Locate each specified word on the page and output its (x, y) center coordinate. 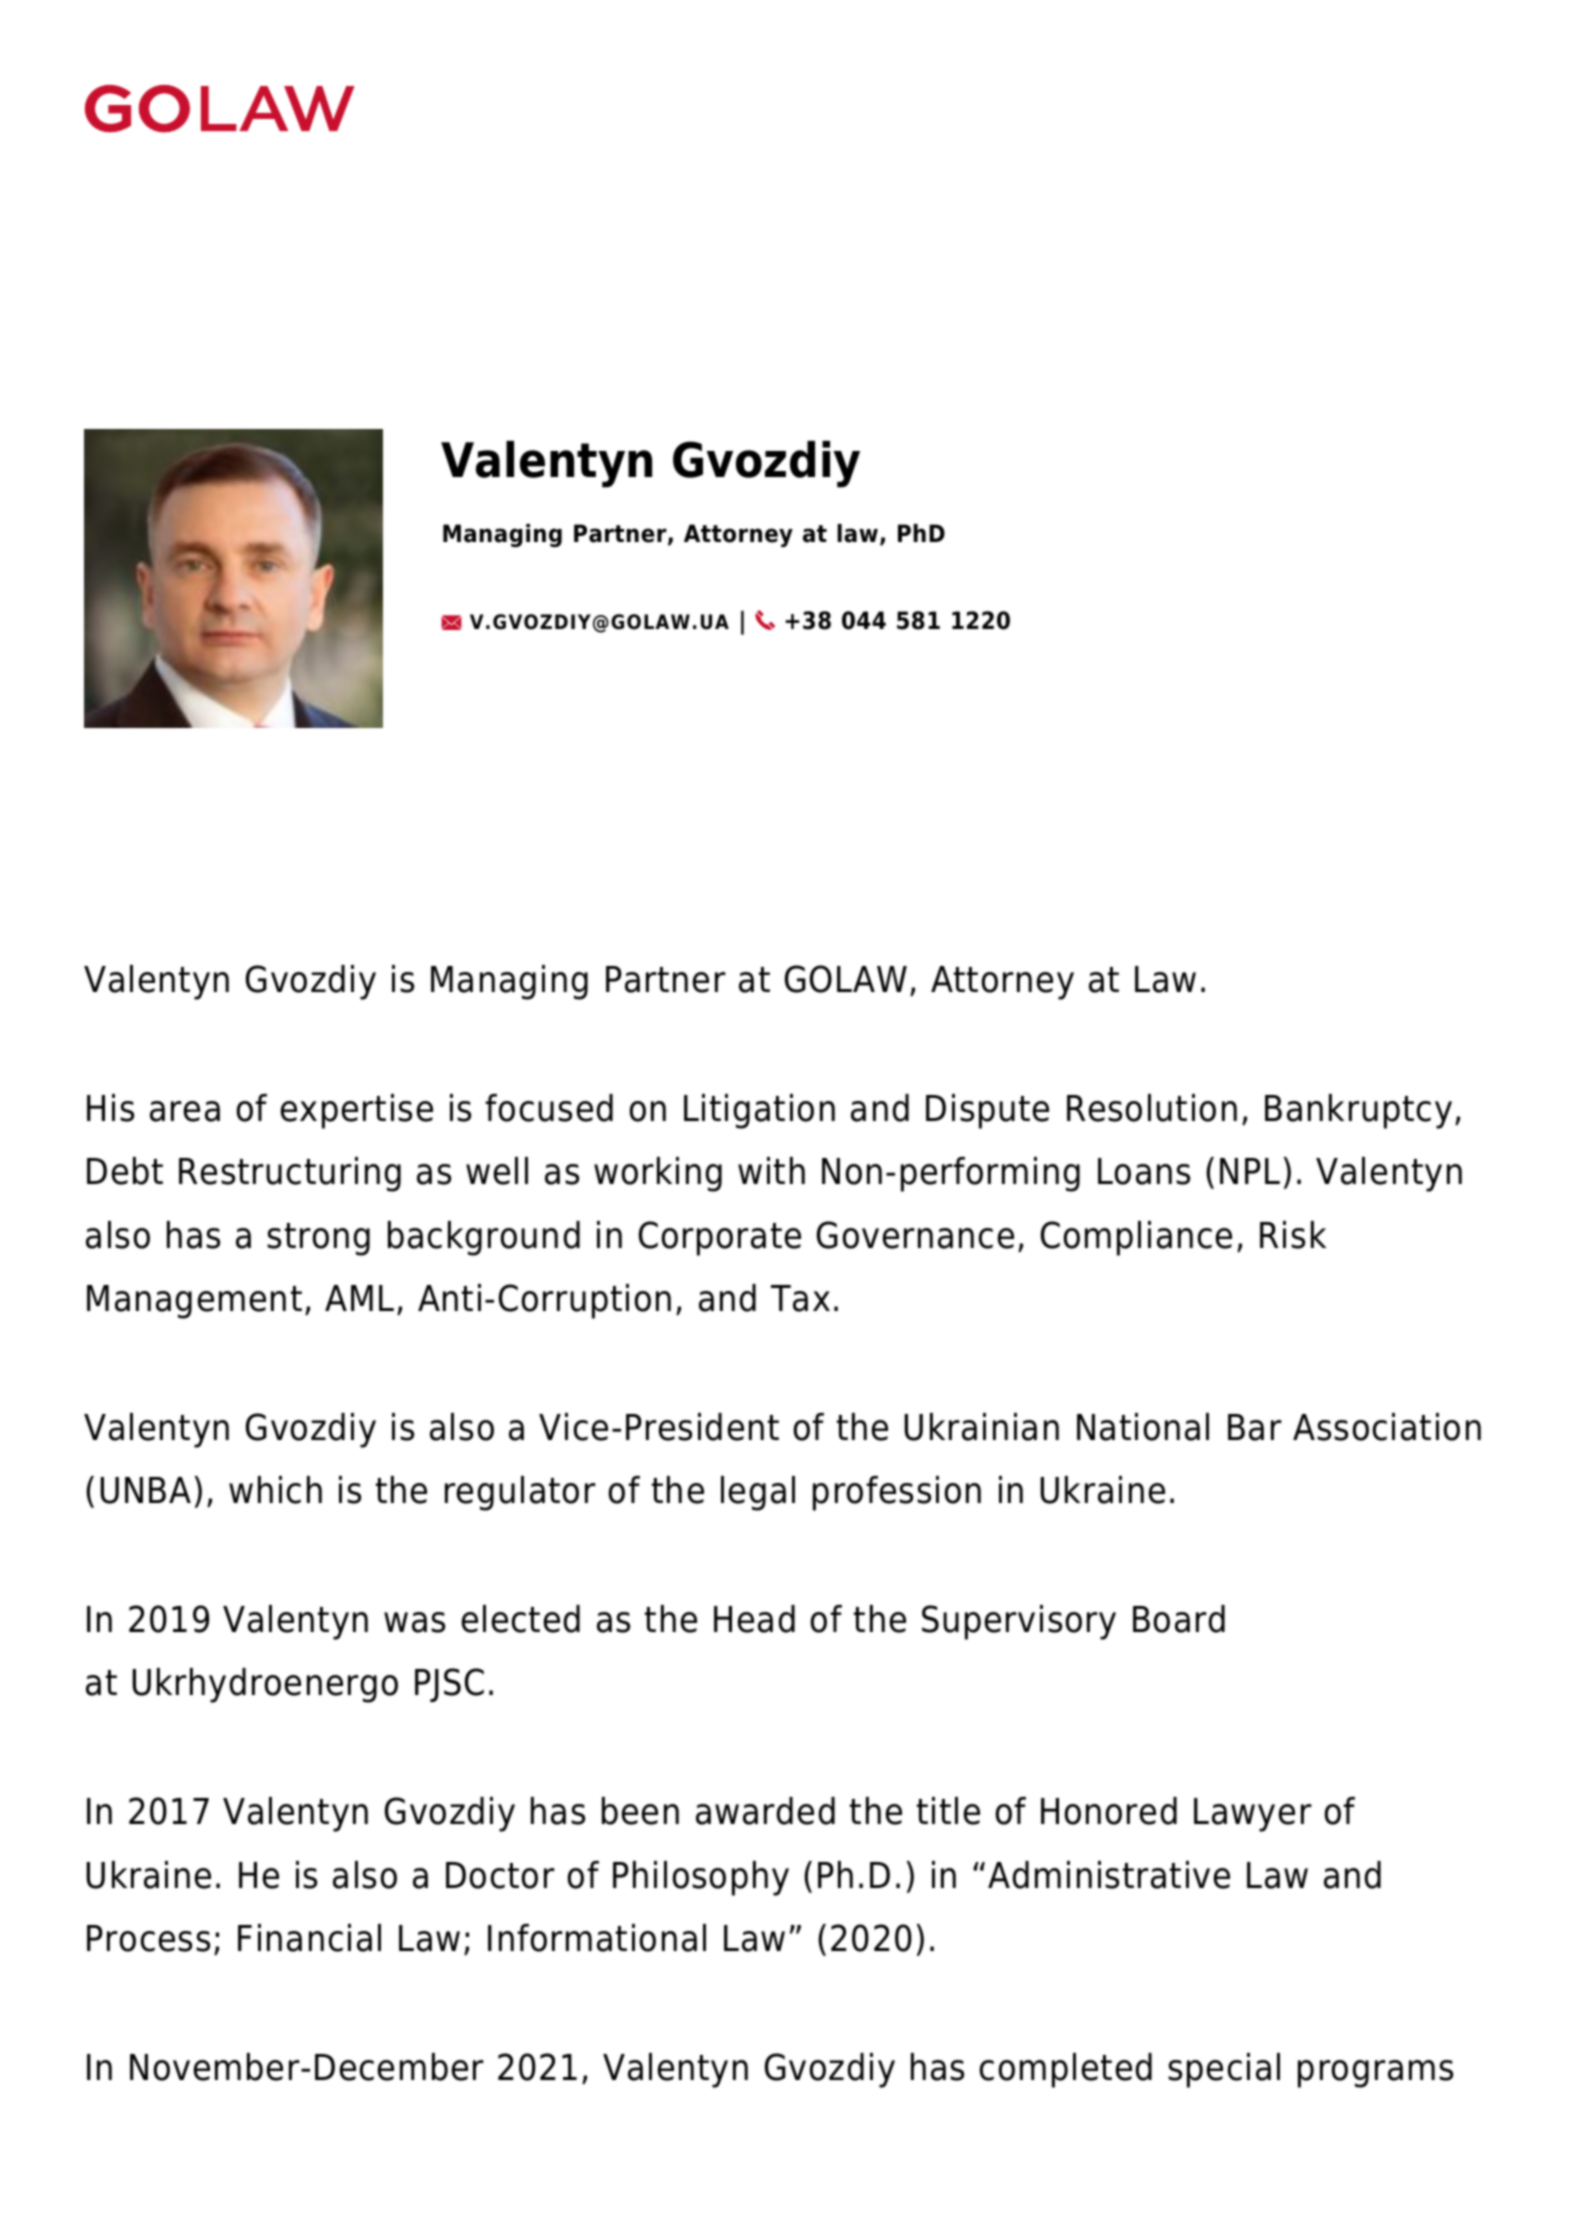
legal (758, 1493)
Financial (309, 1938)
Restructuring (290, 1174)
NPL (1250, 1171)
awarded (765, 1811)
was (414, 1622)
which (275, 1490)
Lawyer (1253, 1815)
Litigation (759, 1111)
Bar (1255, 1427)
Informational (597, 1938)
